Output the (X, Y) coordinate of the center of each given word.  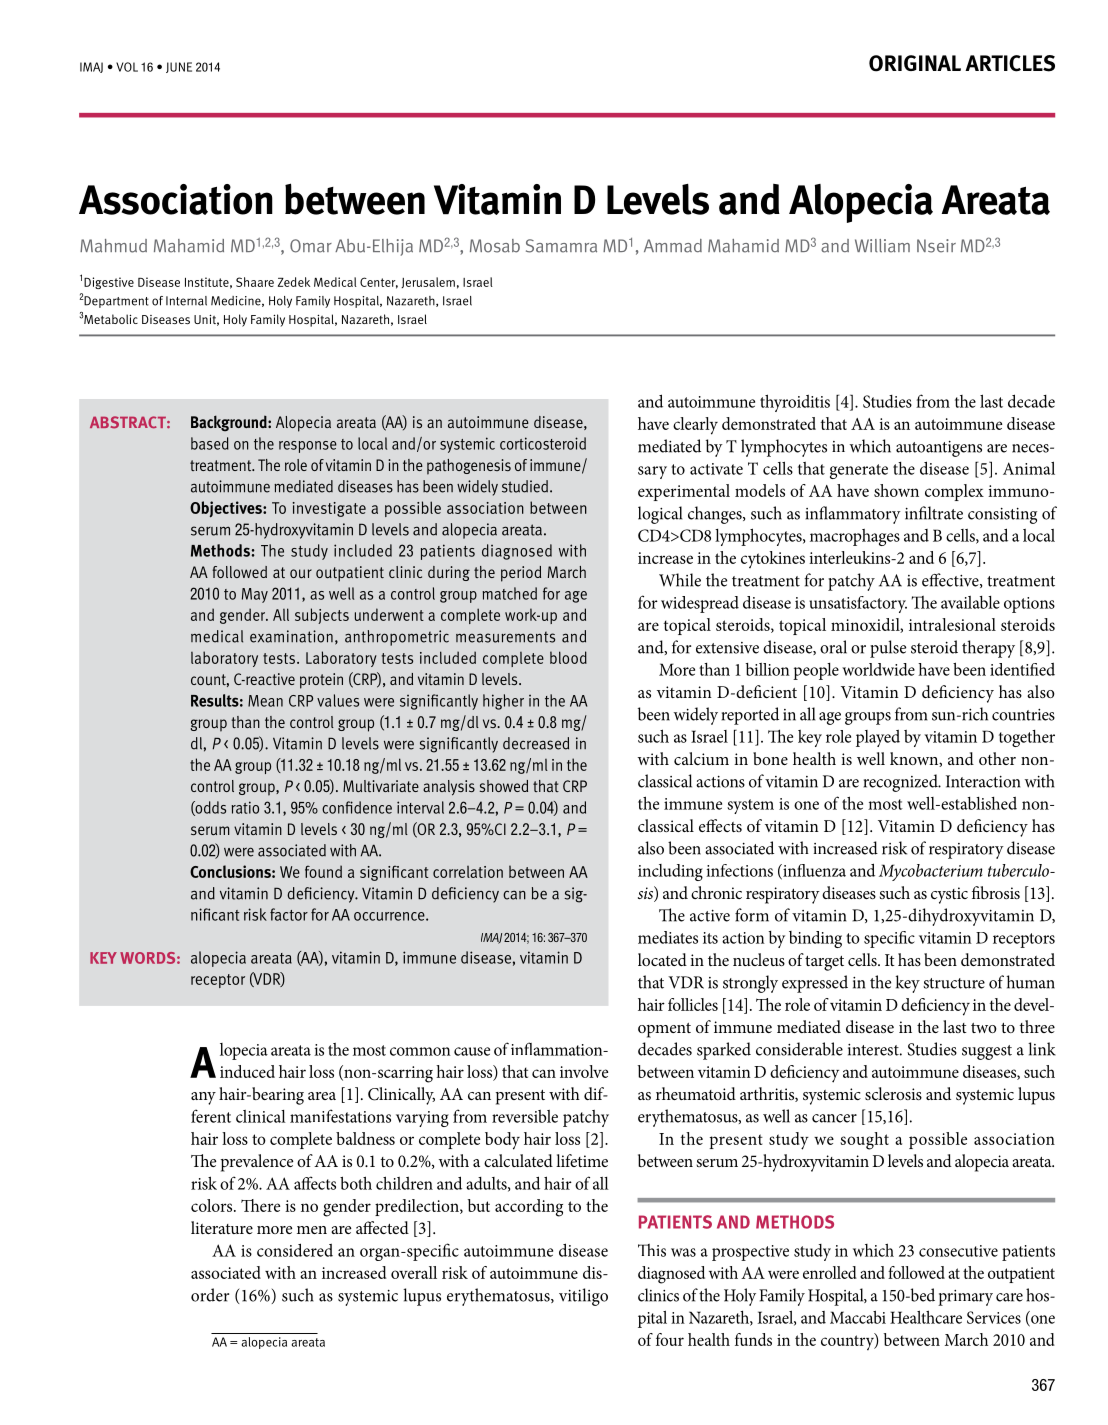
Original (915, 63)
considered (295, 1250)
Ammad (673, 246)
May (255, 595)
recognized (902, 783)
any (203, 1098)
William (882, 246)
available (970, 602)
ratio (245, 807)
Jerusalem (428, 282)
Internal (186, 301)
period (521, 574)
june (179, 67)
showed (504, 786)
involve (584, 1071)
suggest (987, 1052)
